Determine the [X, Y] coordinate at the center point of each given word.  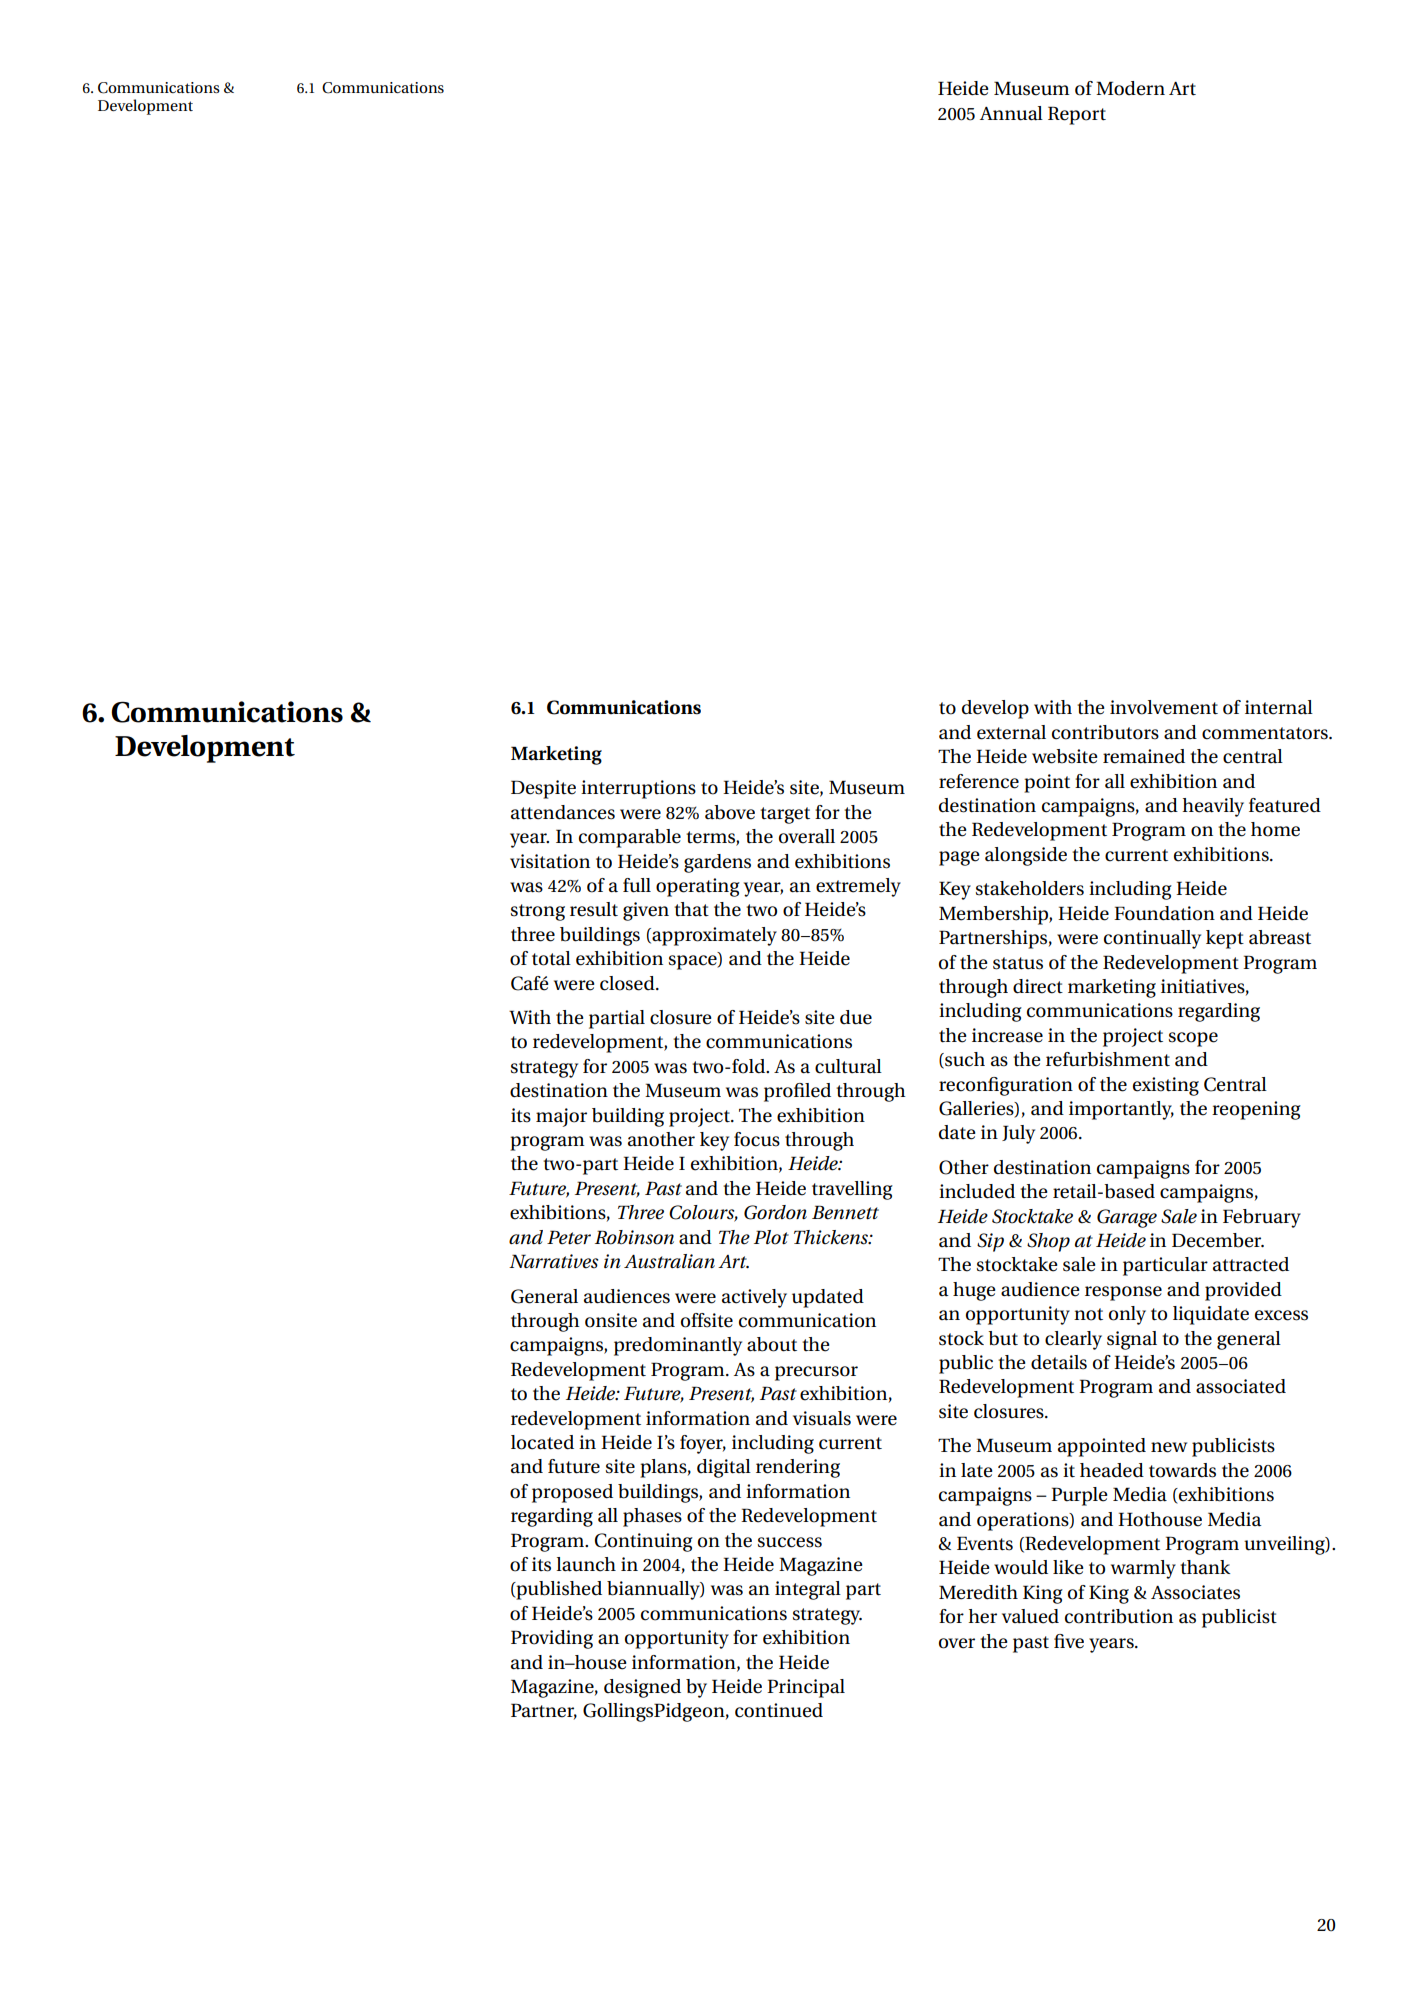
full [637, 885]
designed [642, 1688]
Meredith [978, 1592]
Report [1077, 115]
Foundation [1164, 913]
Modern [1130, 88]
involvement [1164, 707]
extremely [858, 887]
